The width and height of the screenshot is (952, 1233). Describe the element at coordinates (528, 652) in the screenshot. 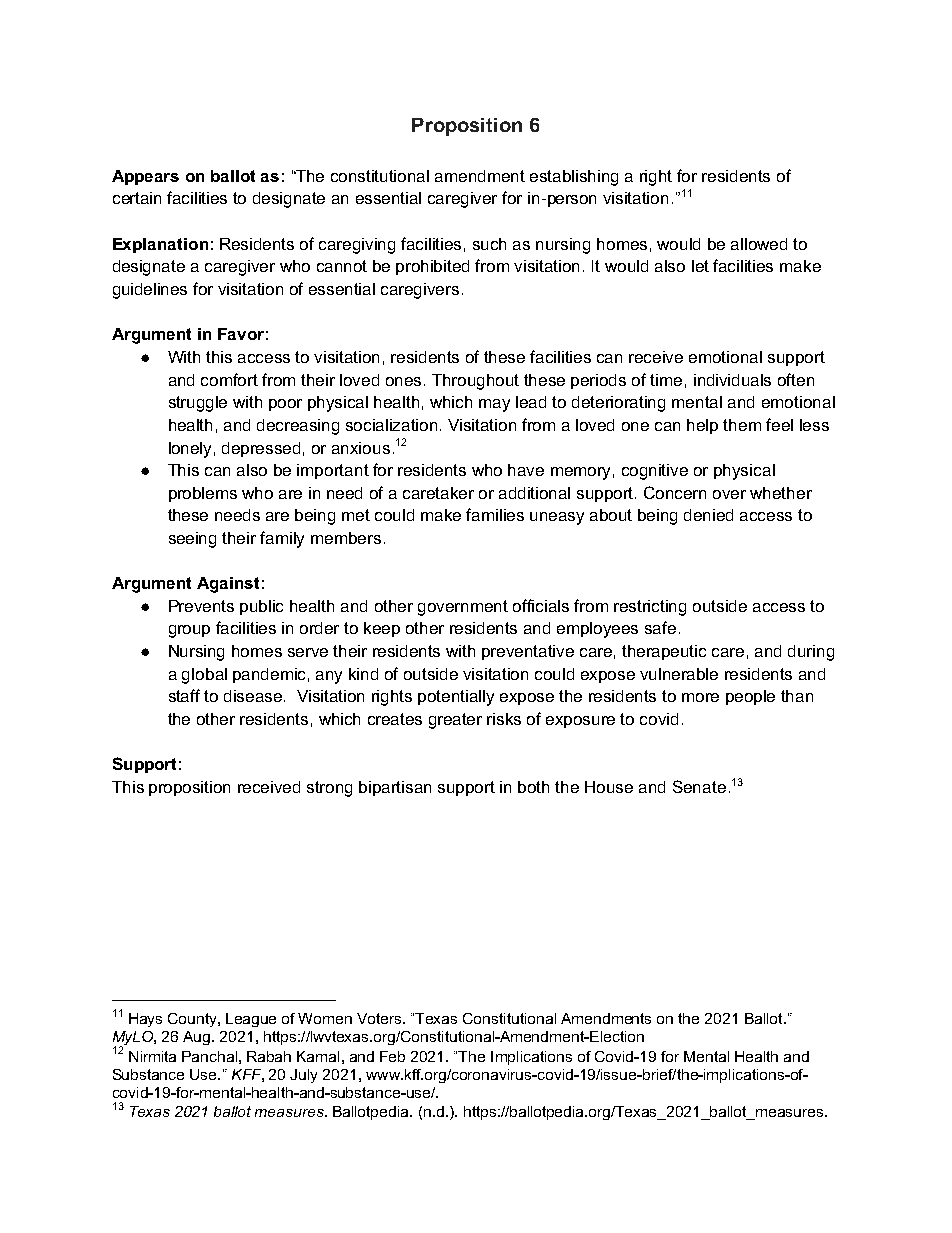

I see `preventative` at that location.
